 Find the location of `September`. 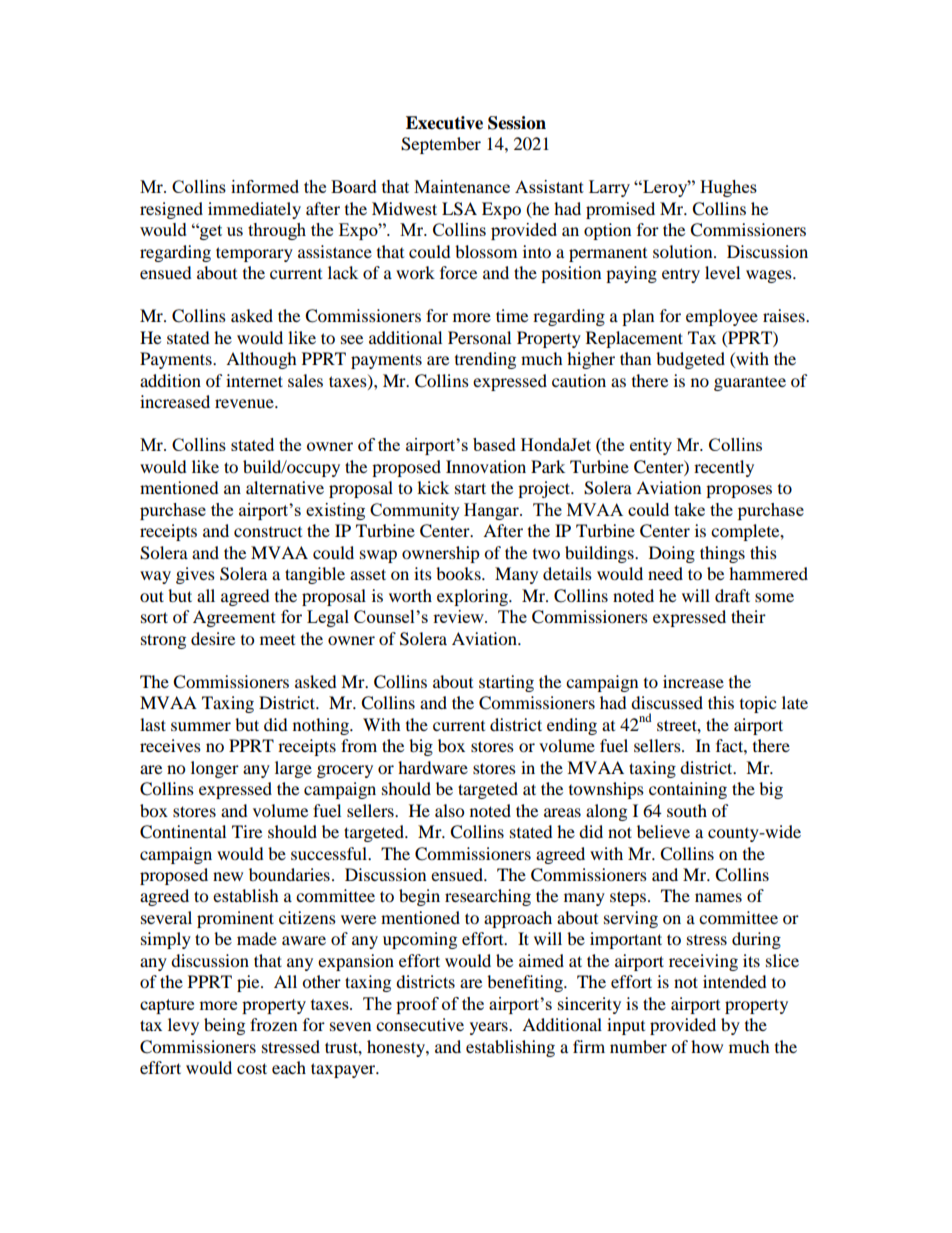

September is located at coordinates (441, 145).
